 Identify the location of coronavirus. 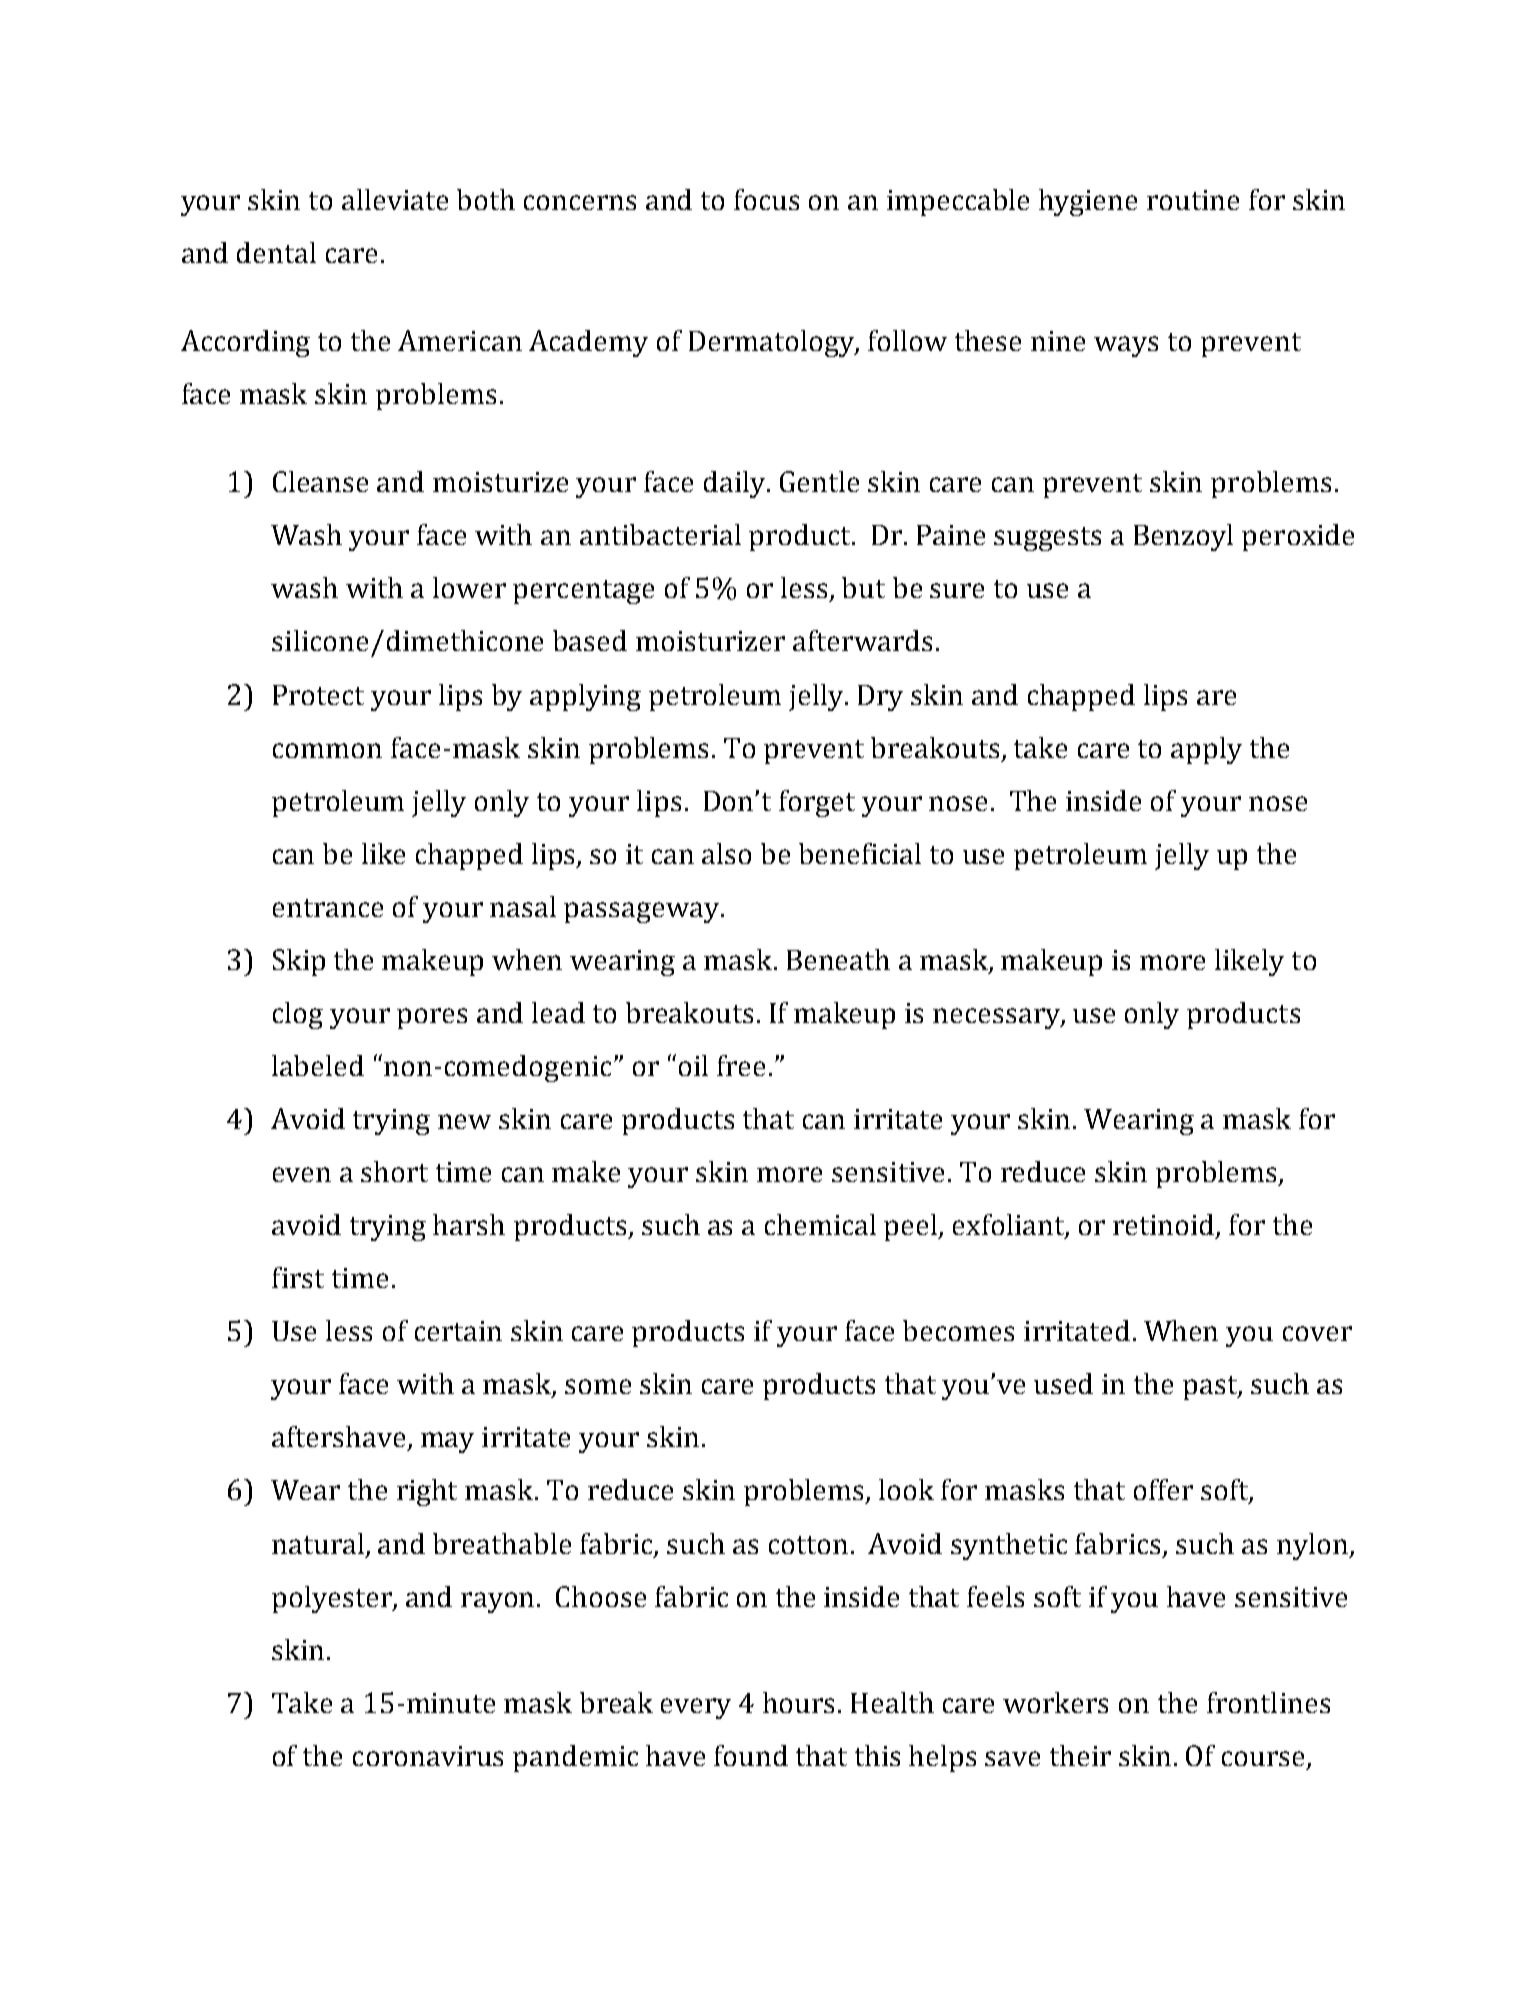
(428, 1756).
